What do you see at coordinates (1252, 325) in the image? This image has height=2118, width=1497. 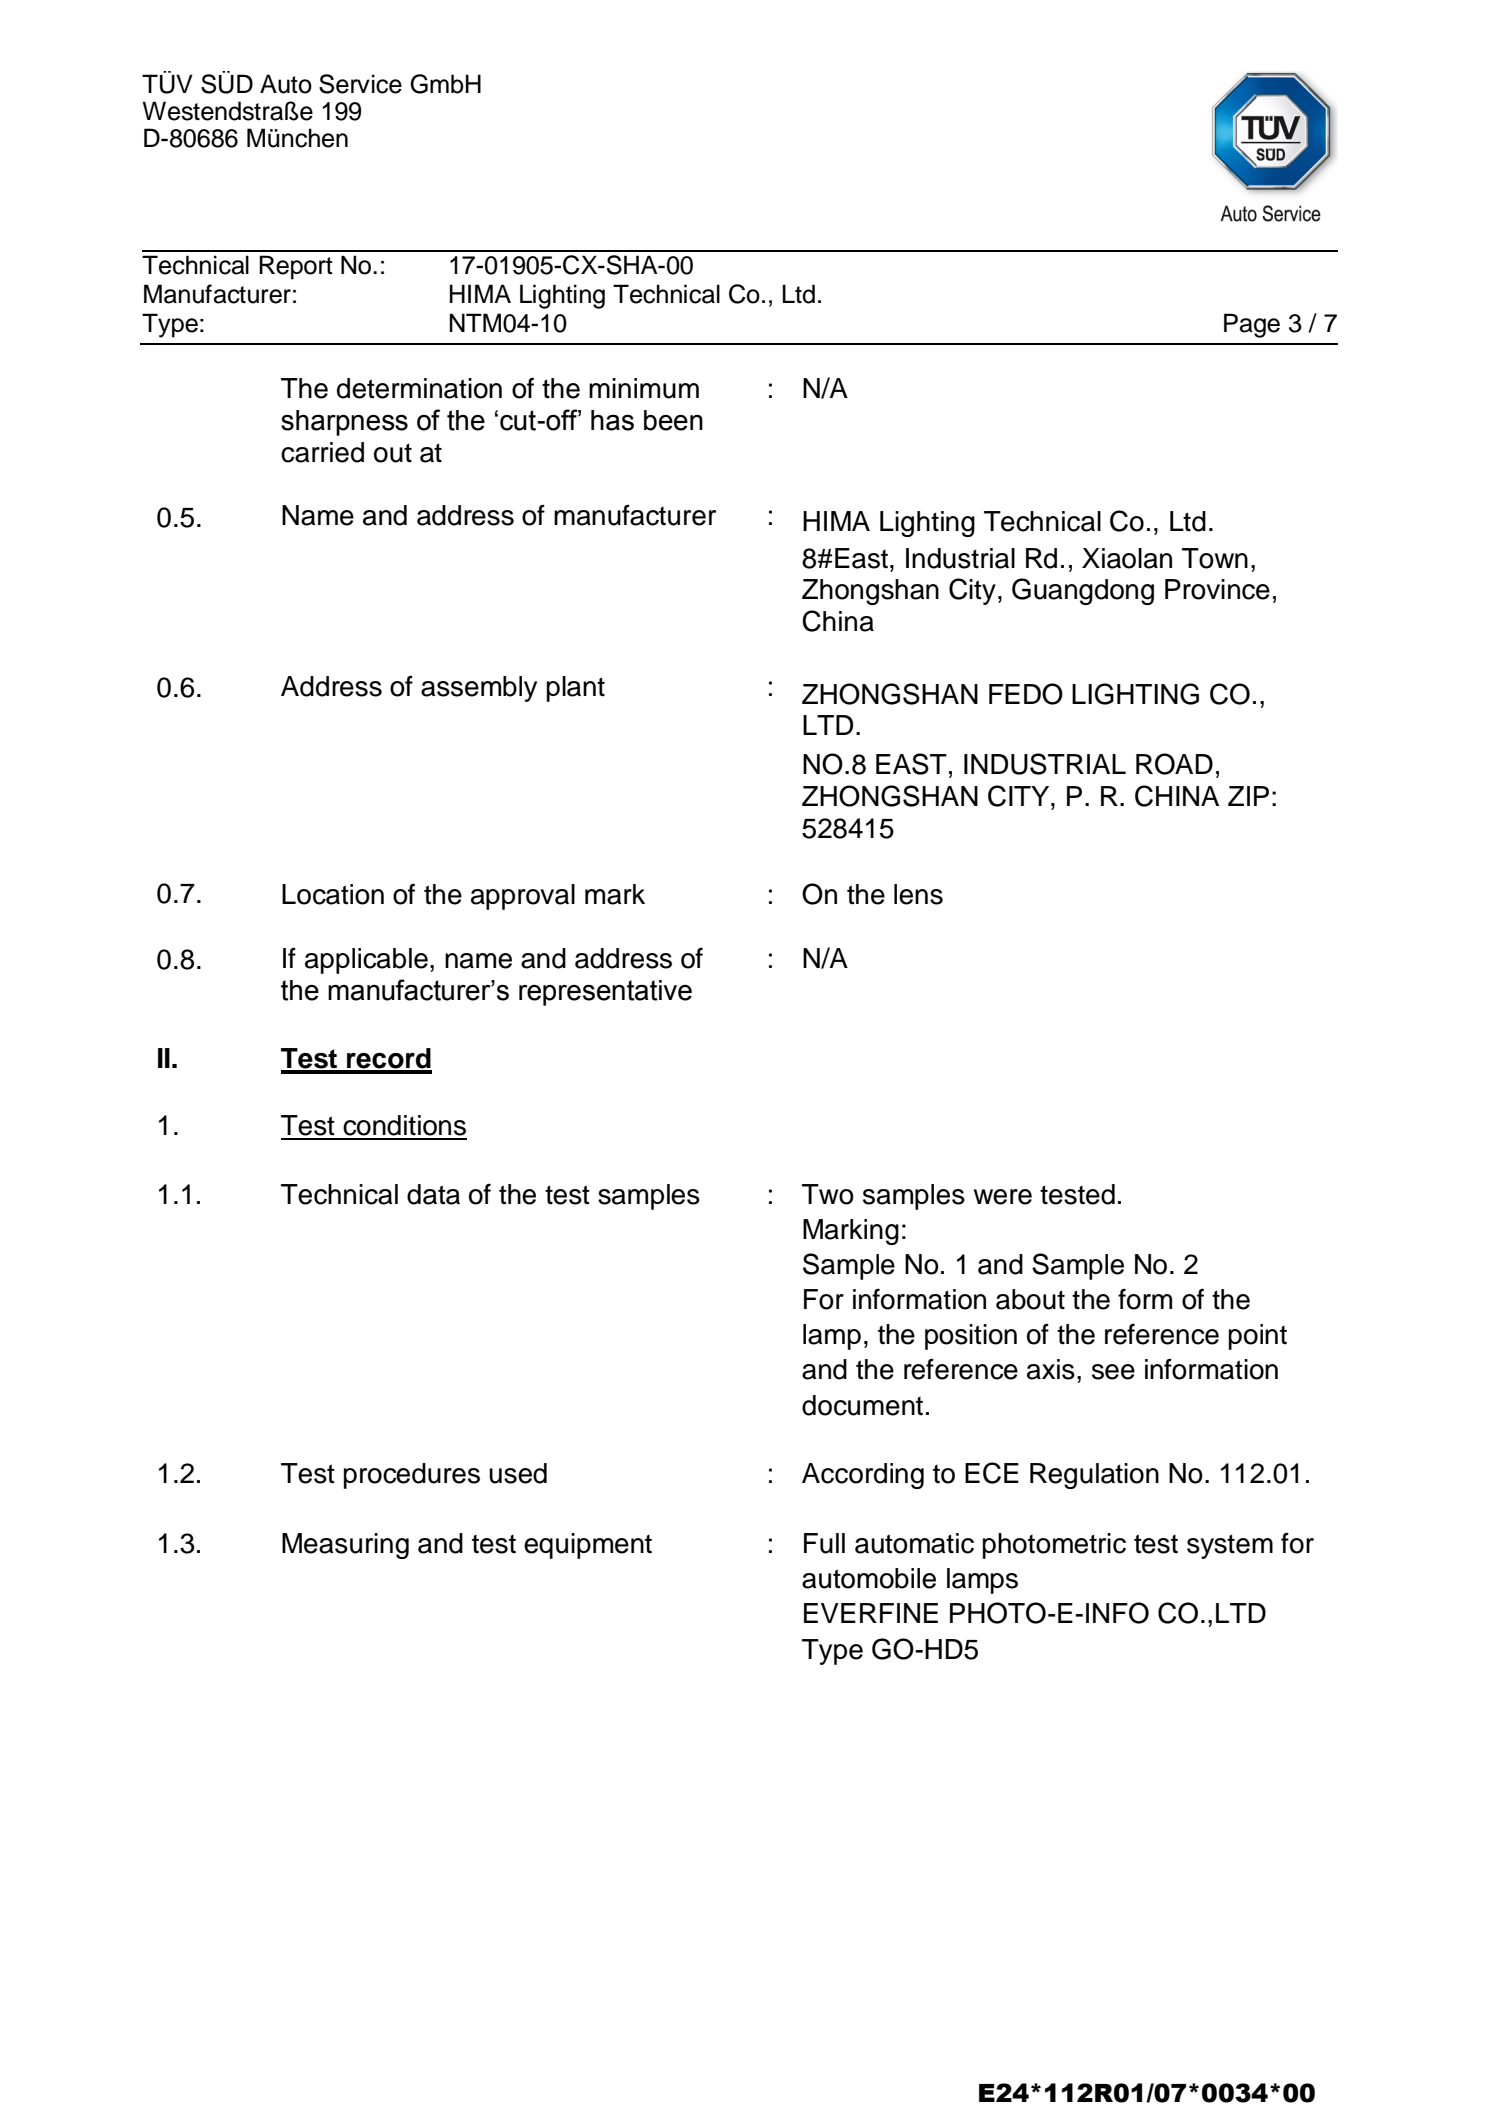 I see `Page` at bounding box center [1252, 325].
